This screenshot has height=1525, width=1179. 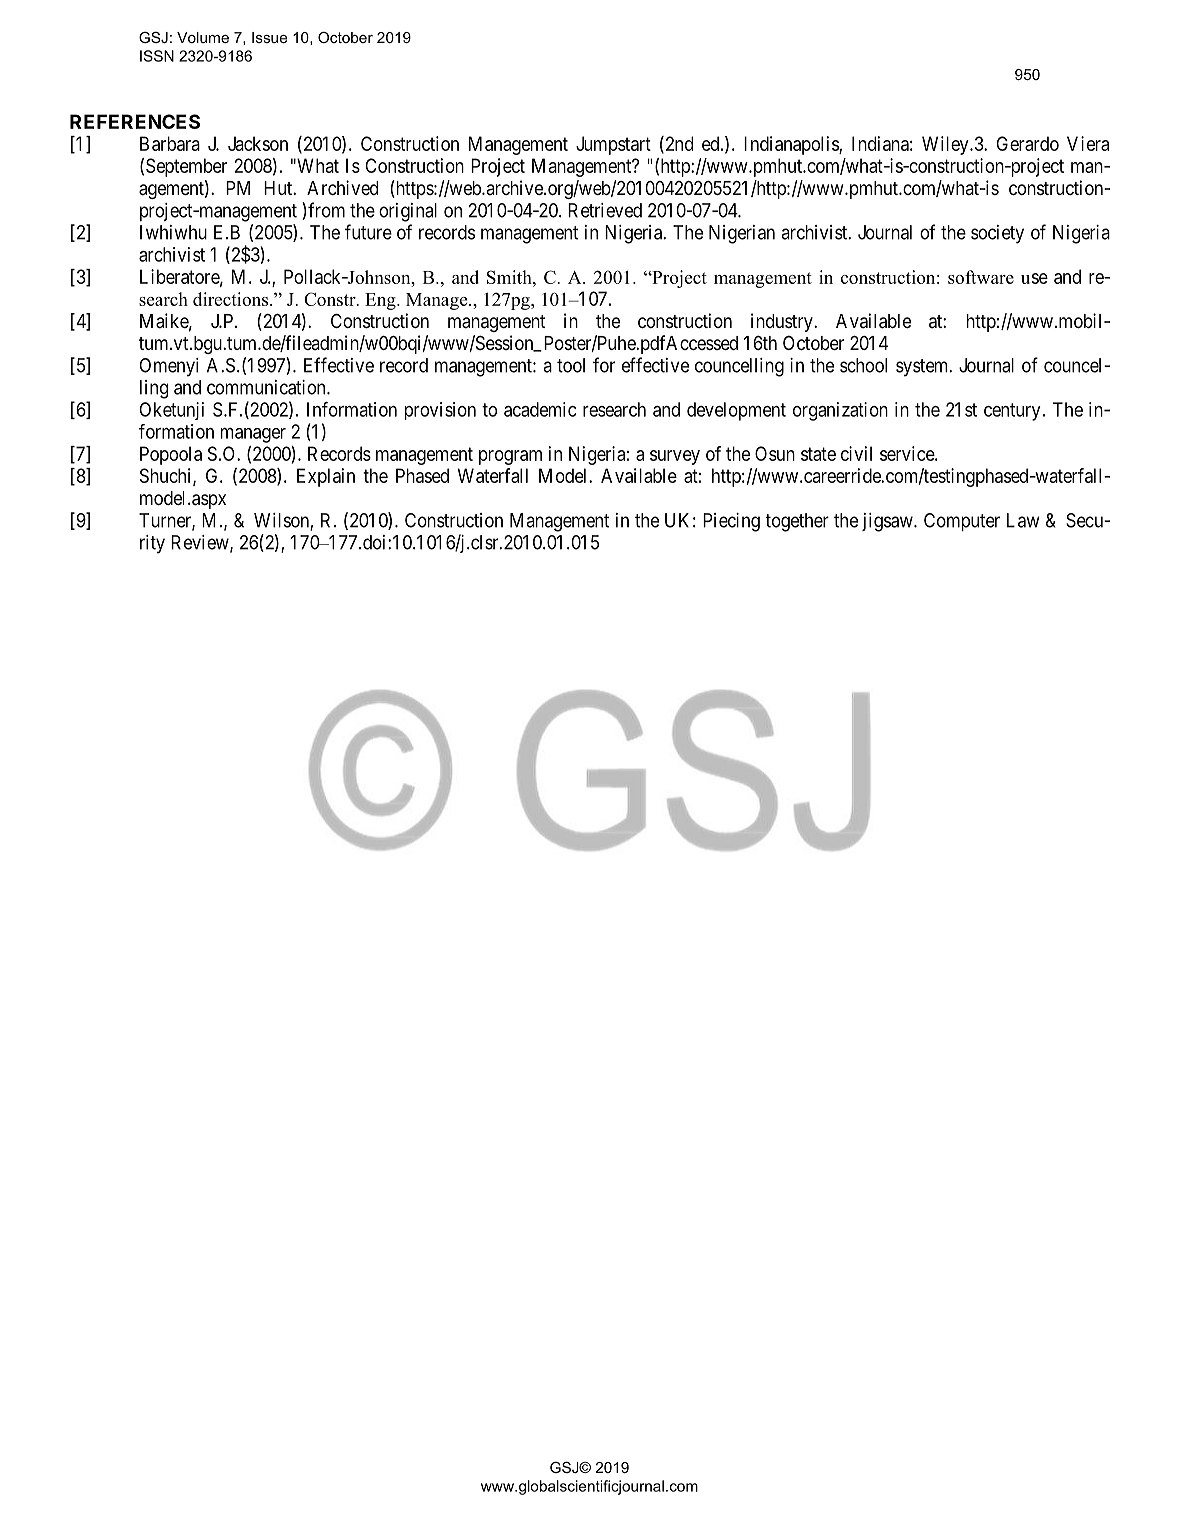 What do you see at coordinates (269, 37) in the screenshot?
I see `Issue` at bounding box center [269, 37].
